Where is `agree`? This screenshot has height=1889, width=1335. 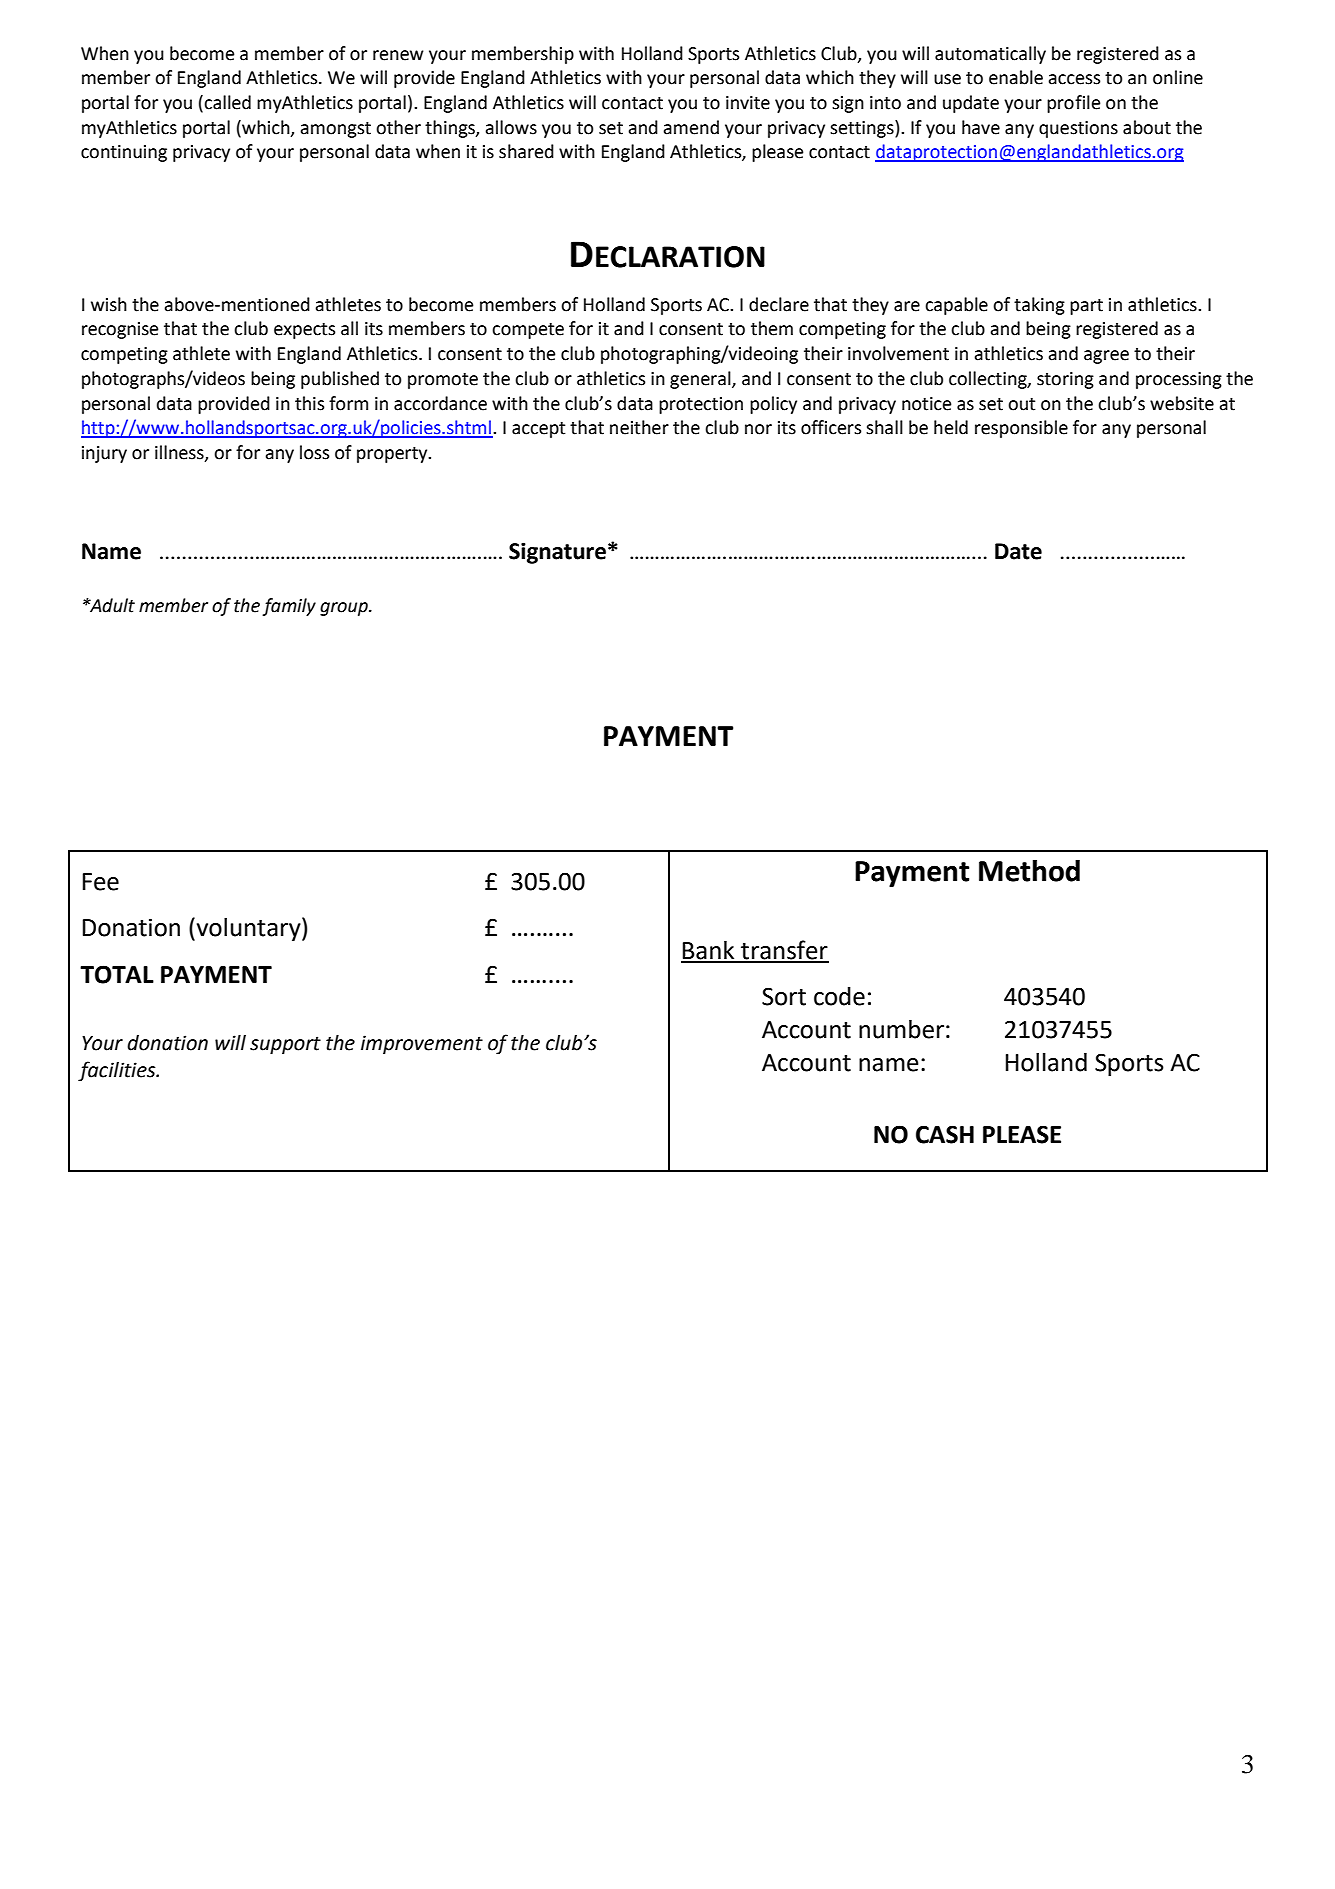 agree is located at coordinates (1106, 357).
